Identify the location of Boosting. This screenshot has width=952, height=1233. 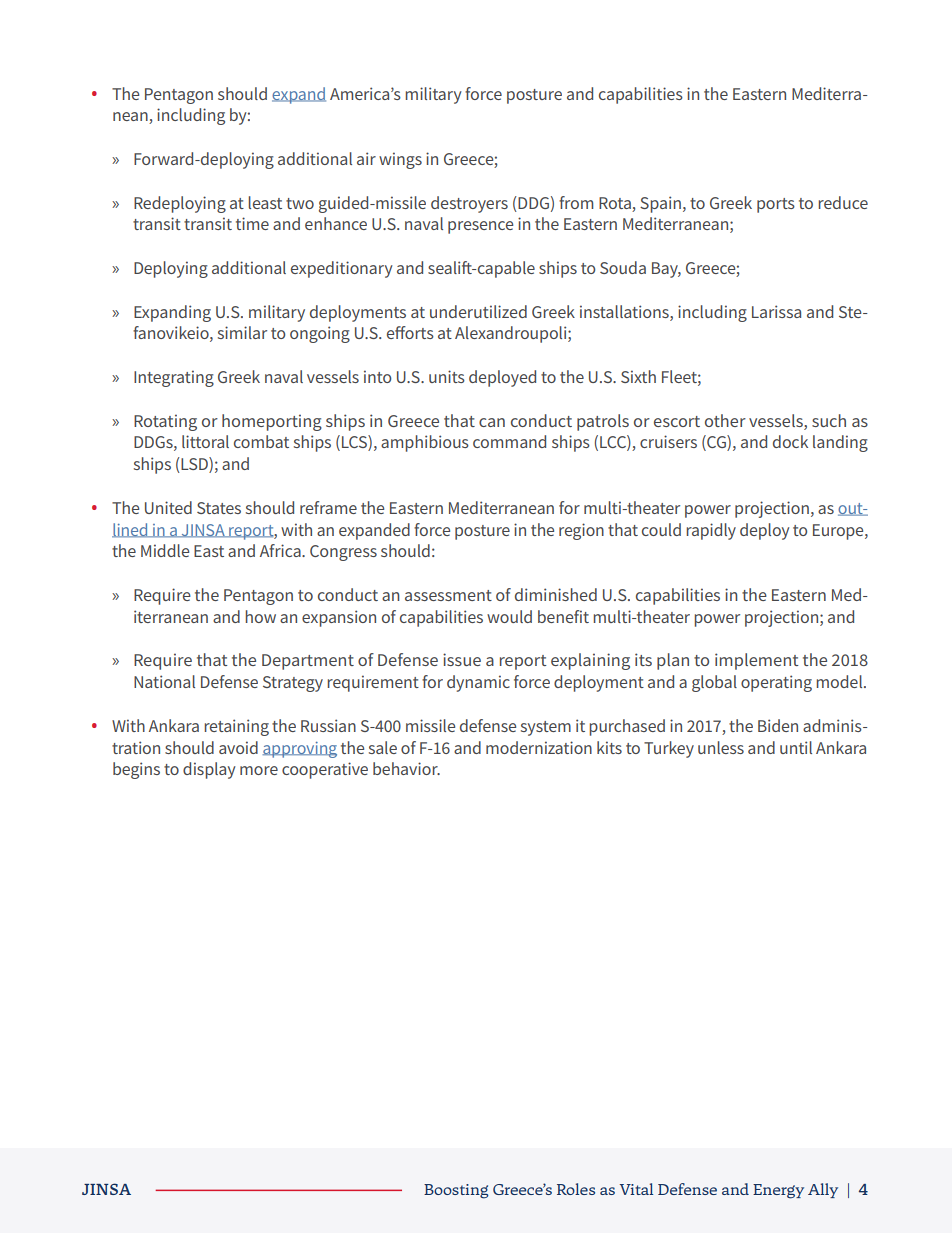
(456, 1191).
